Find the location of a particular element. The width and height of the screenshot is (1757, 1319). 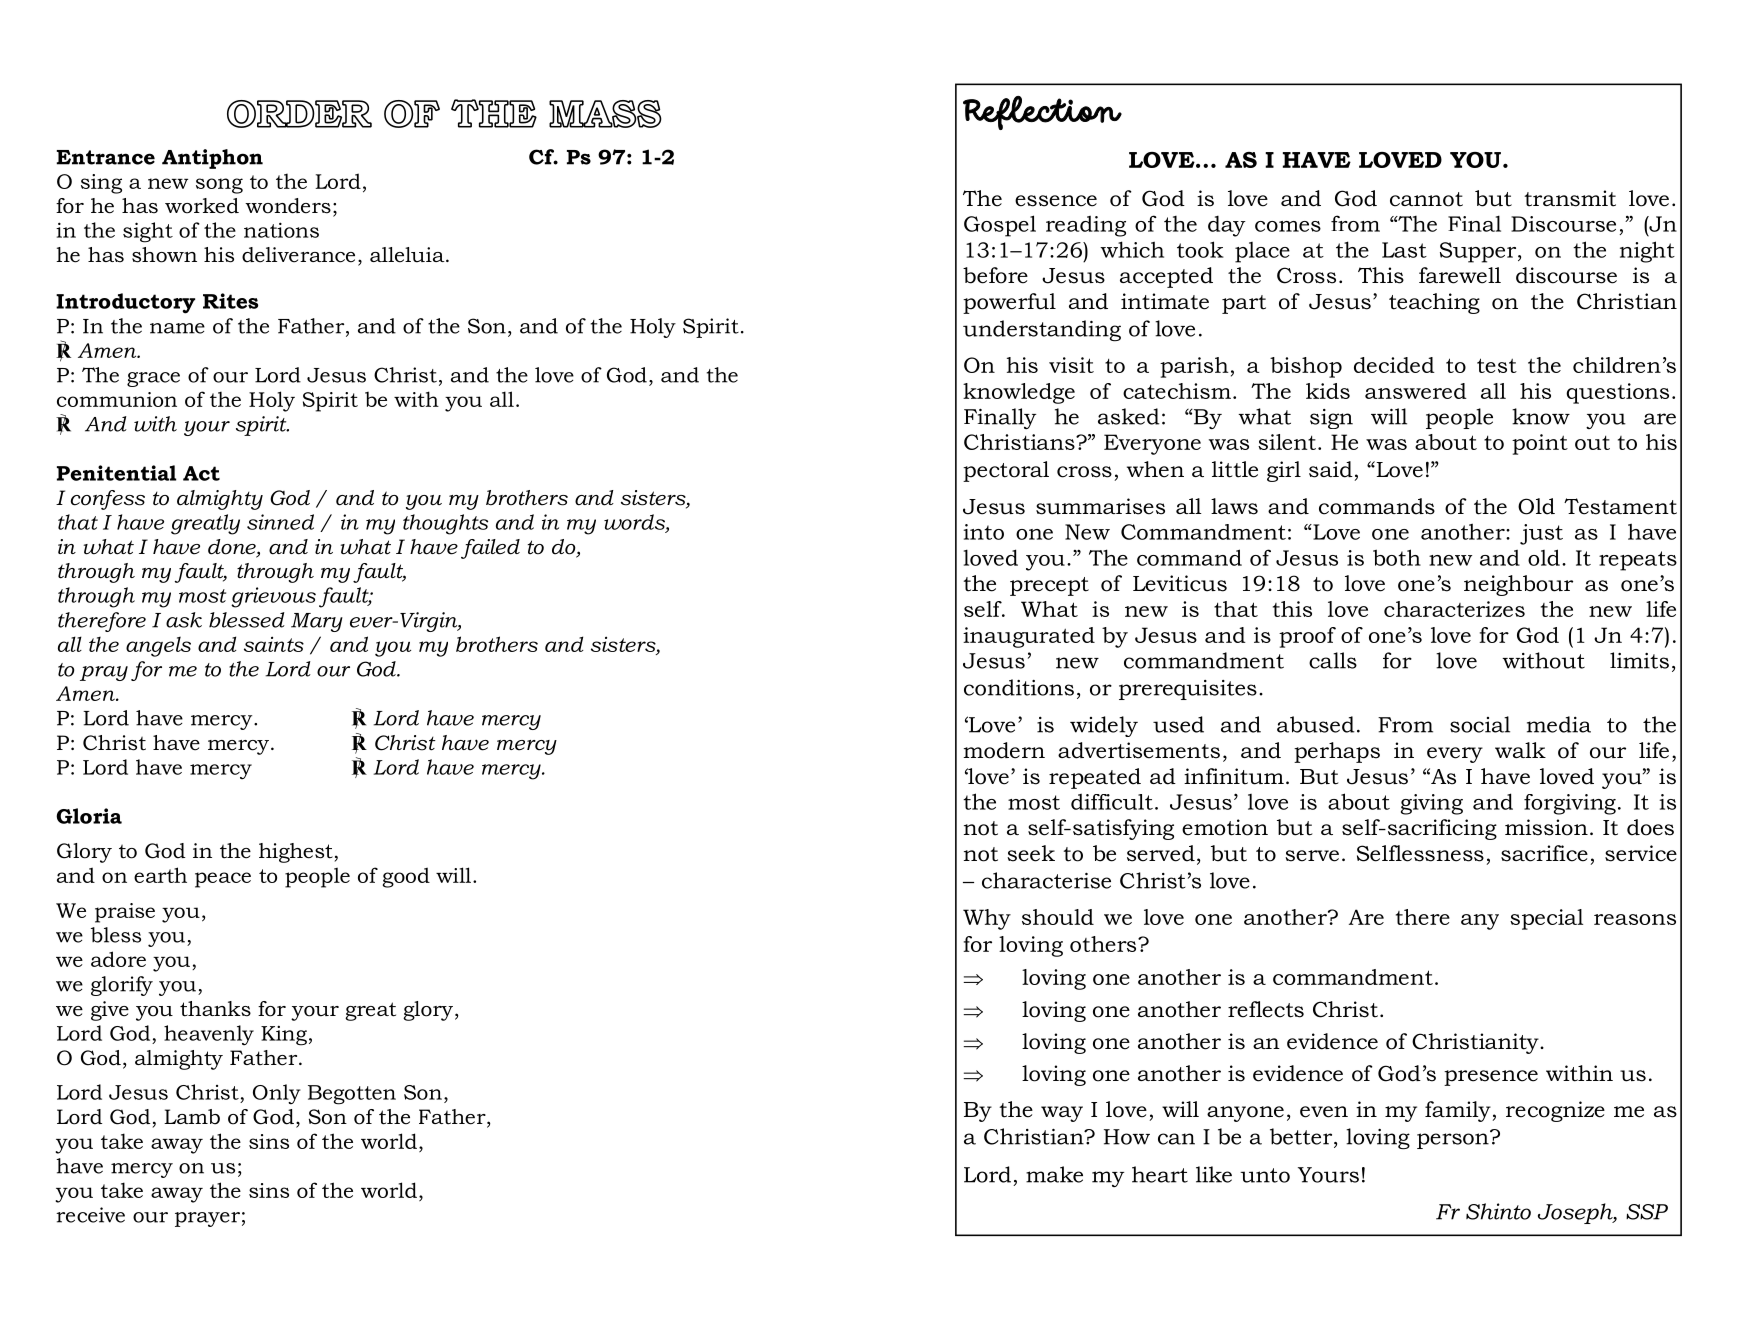

visit is located at coordinates (1071, 365).
